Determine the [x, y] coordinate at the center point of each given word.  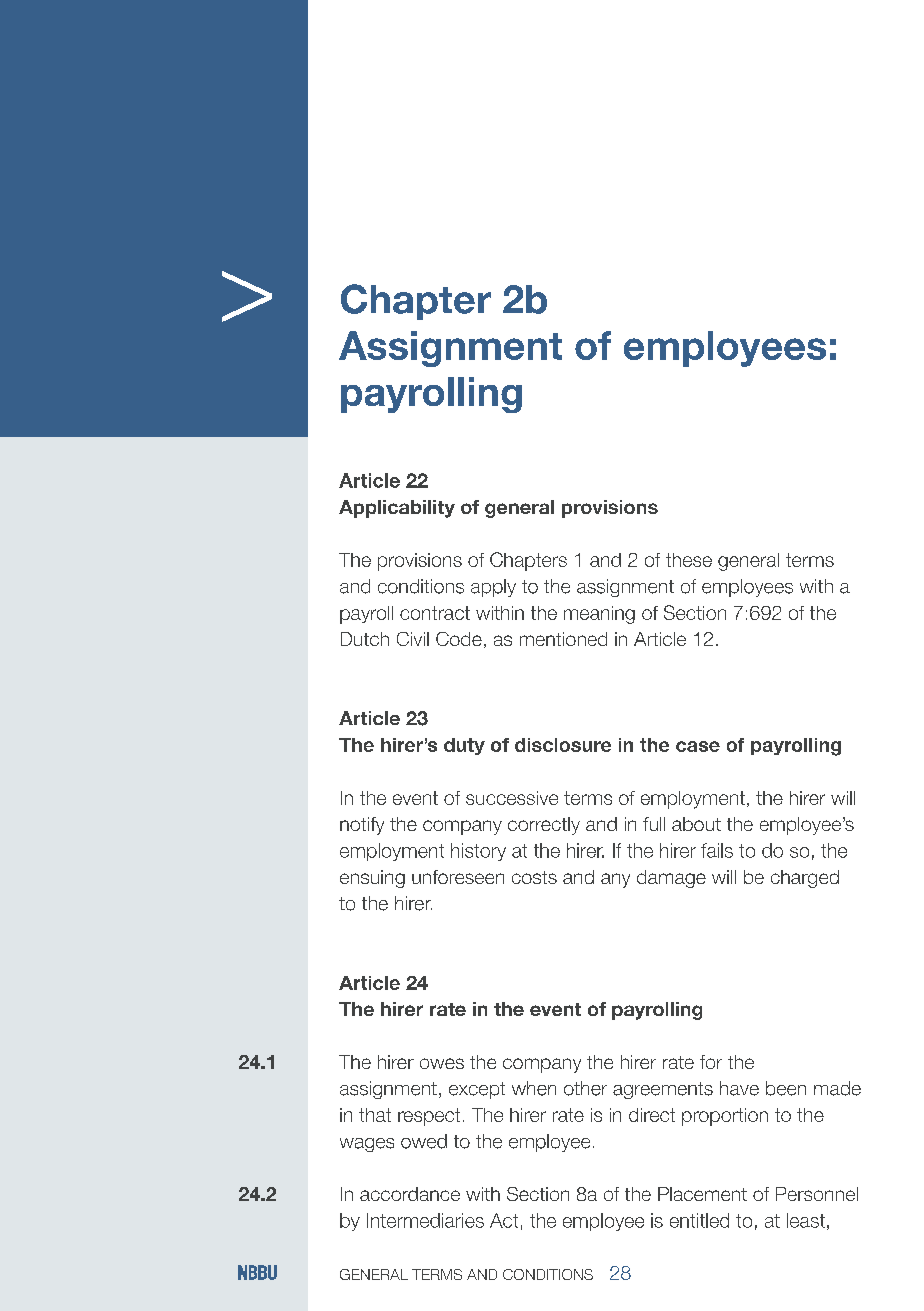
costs [534, 877]
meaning [599, 615]
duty [464, 746]
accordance [410, 1194]
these [689, 560]
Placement [702, 1194]
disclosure [563, 745]
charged [805, 879]
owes [442, 1063]
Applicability [397, 509]
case [698, 746]
